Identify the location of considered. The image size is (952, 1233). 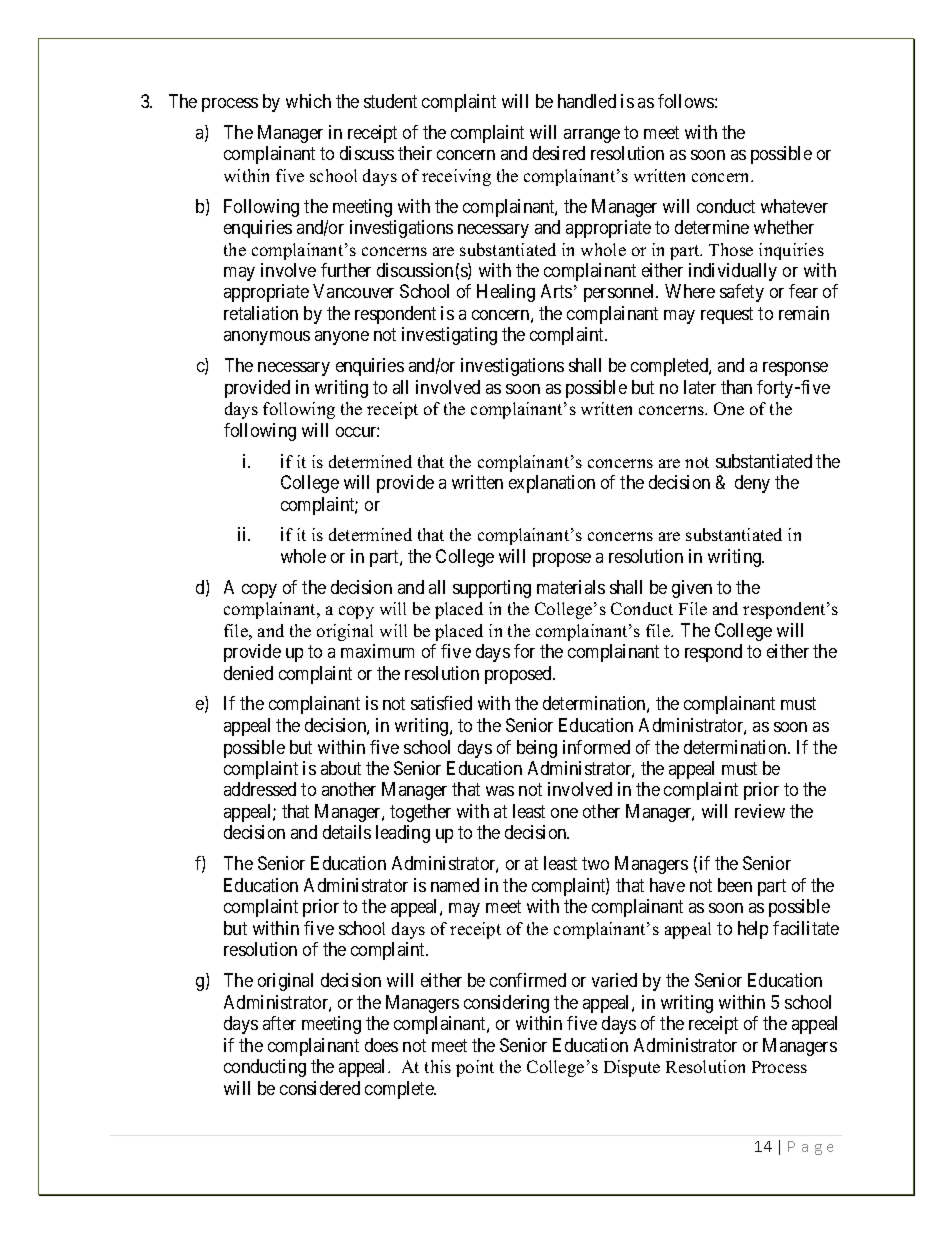
(320, 1088).
